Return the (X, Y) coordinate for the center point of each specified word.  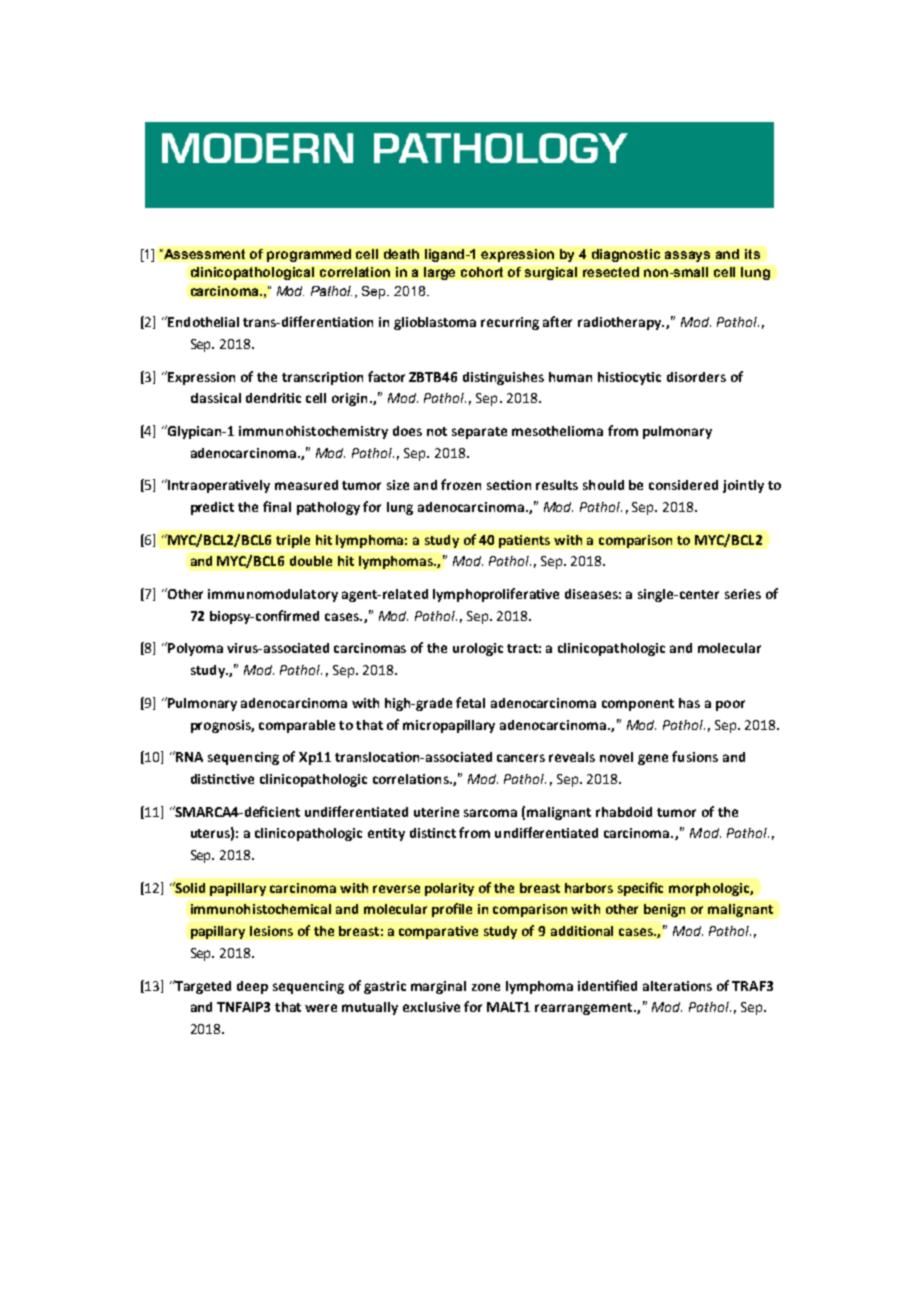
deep (252, 987)
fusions (695, 756)
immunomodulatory (273, 595)
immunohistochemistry (313, 432)
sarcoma (490, 813)
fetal (470, 702)
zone (486, 987)
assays (687, 256)
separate (479, 433)
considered (683, 485)
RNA (188, 756)
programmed (309, 255)
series (743, 594)
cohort (482, 272)
